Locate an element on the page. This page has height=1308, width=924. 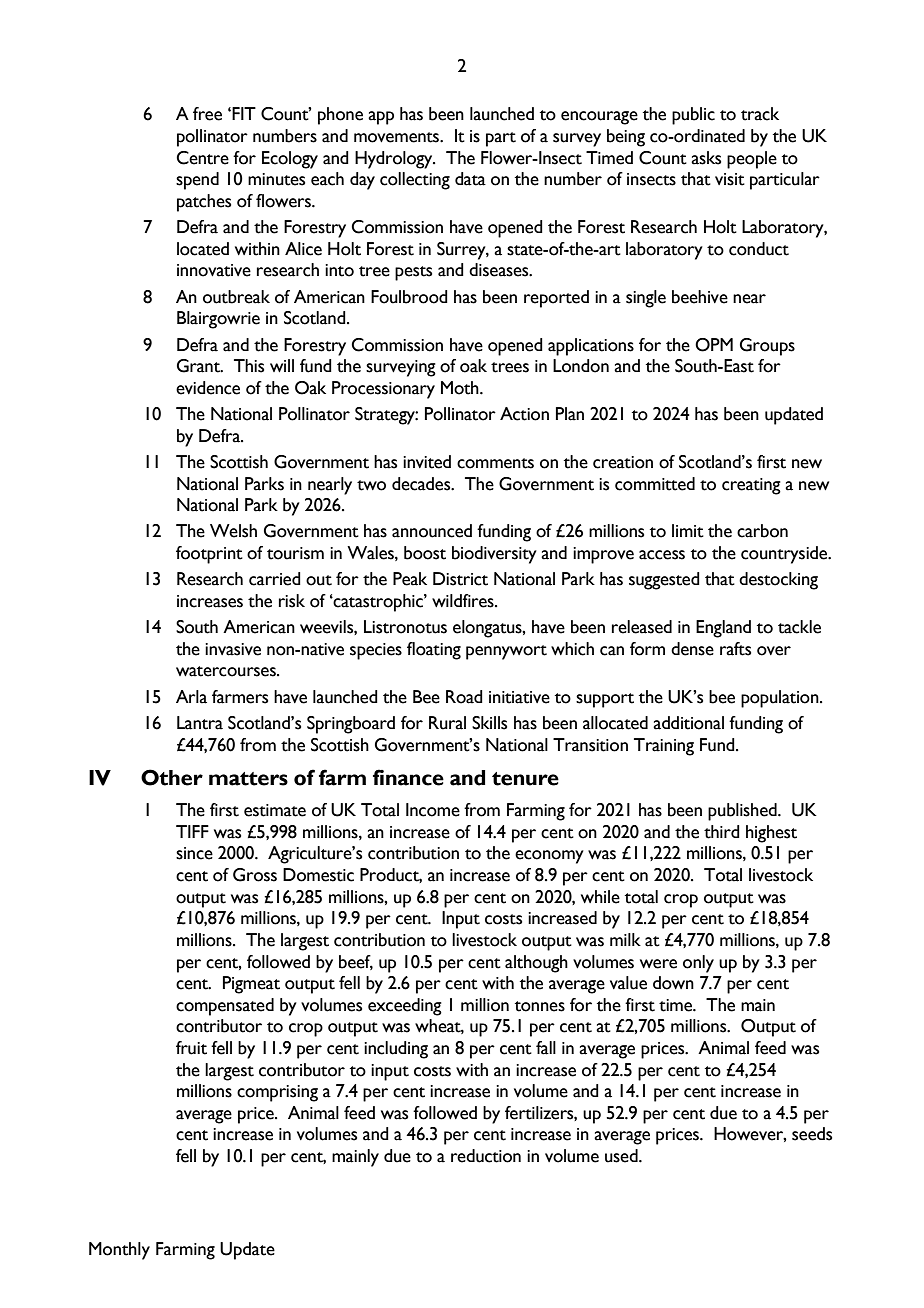
Welsh is located at coordinates (233, 531).
